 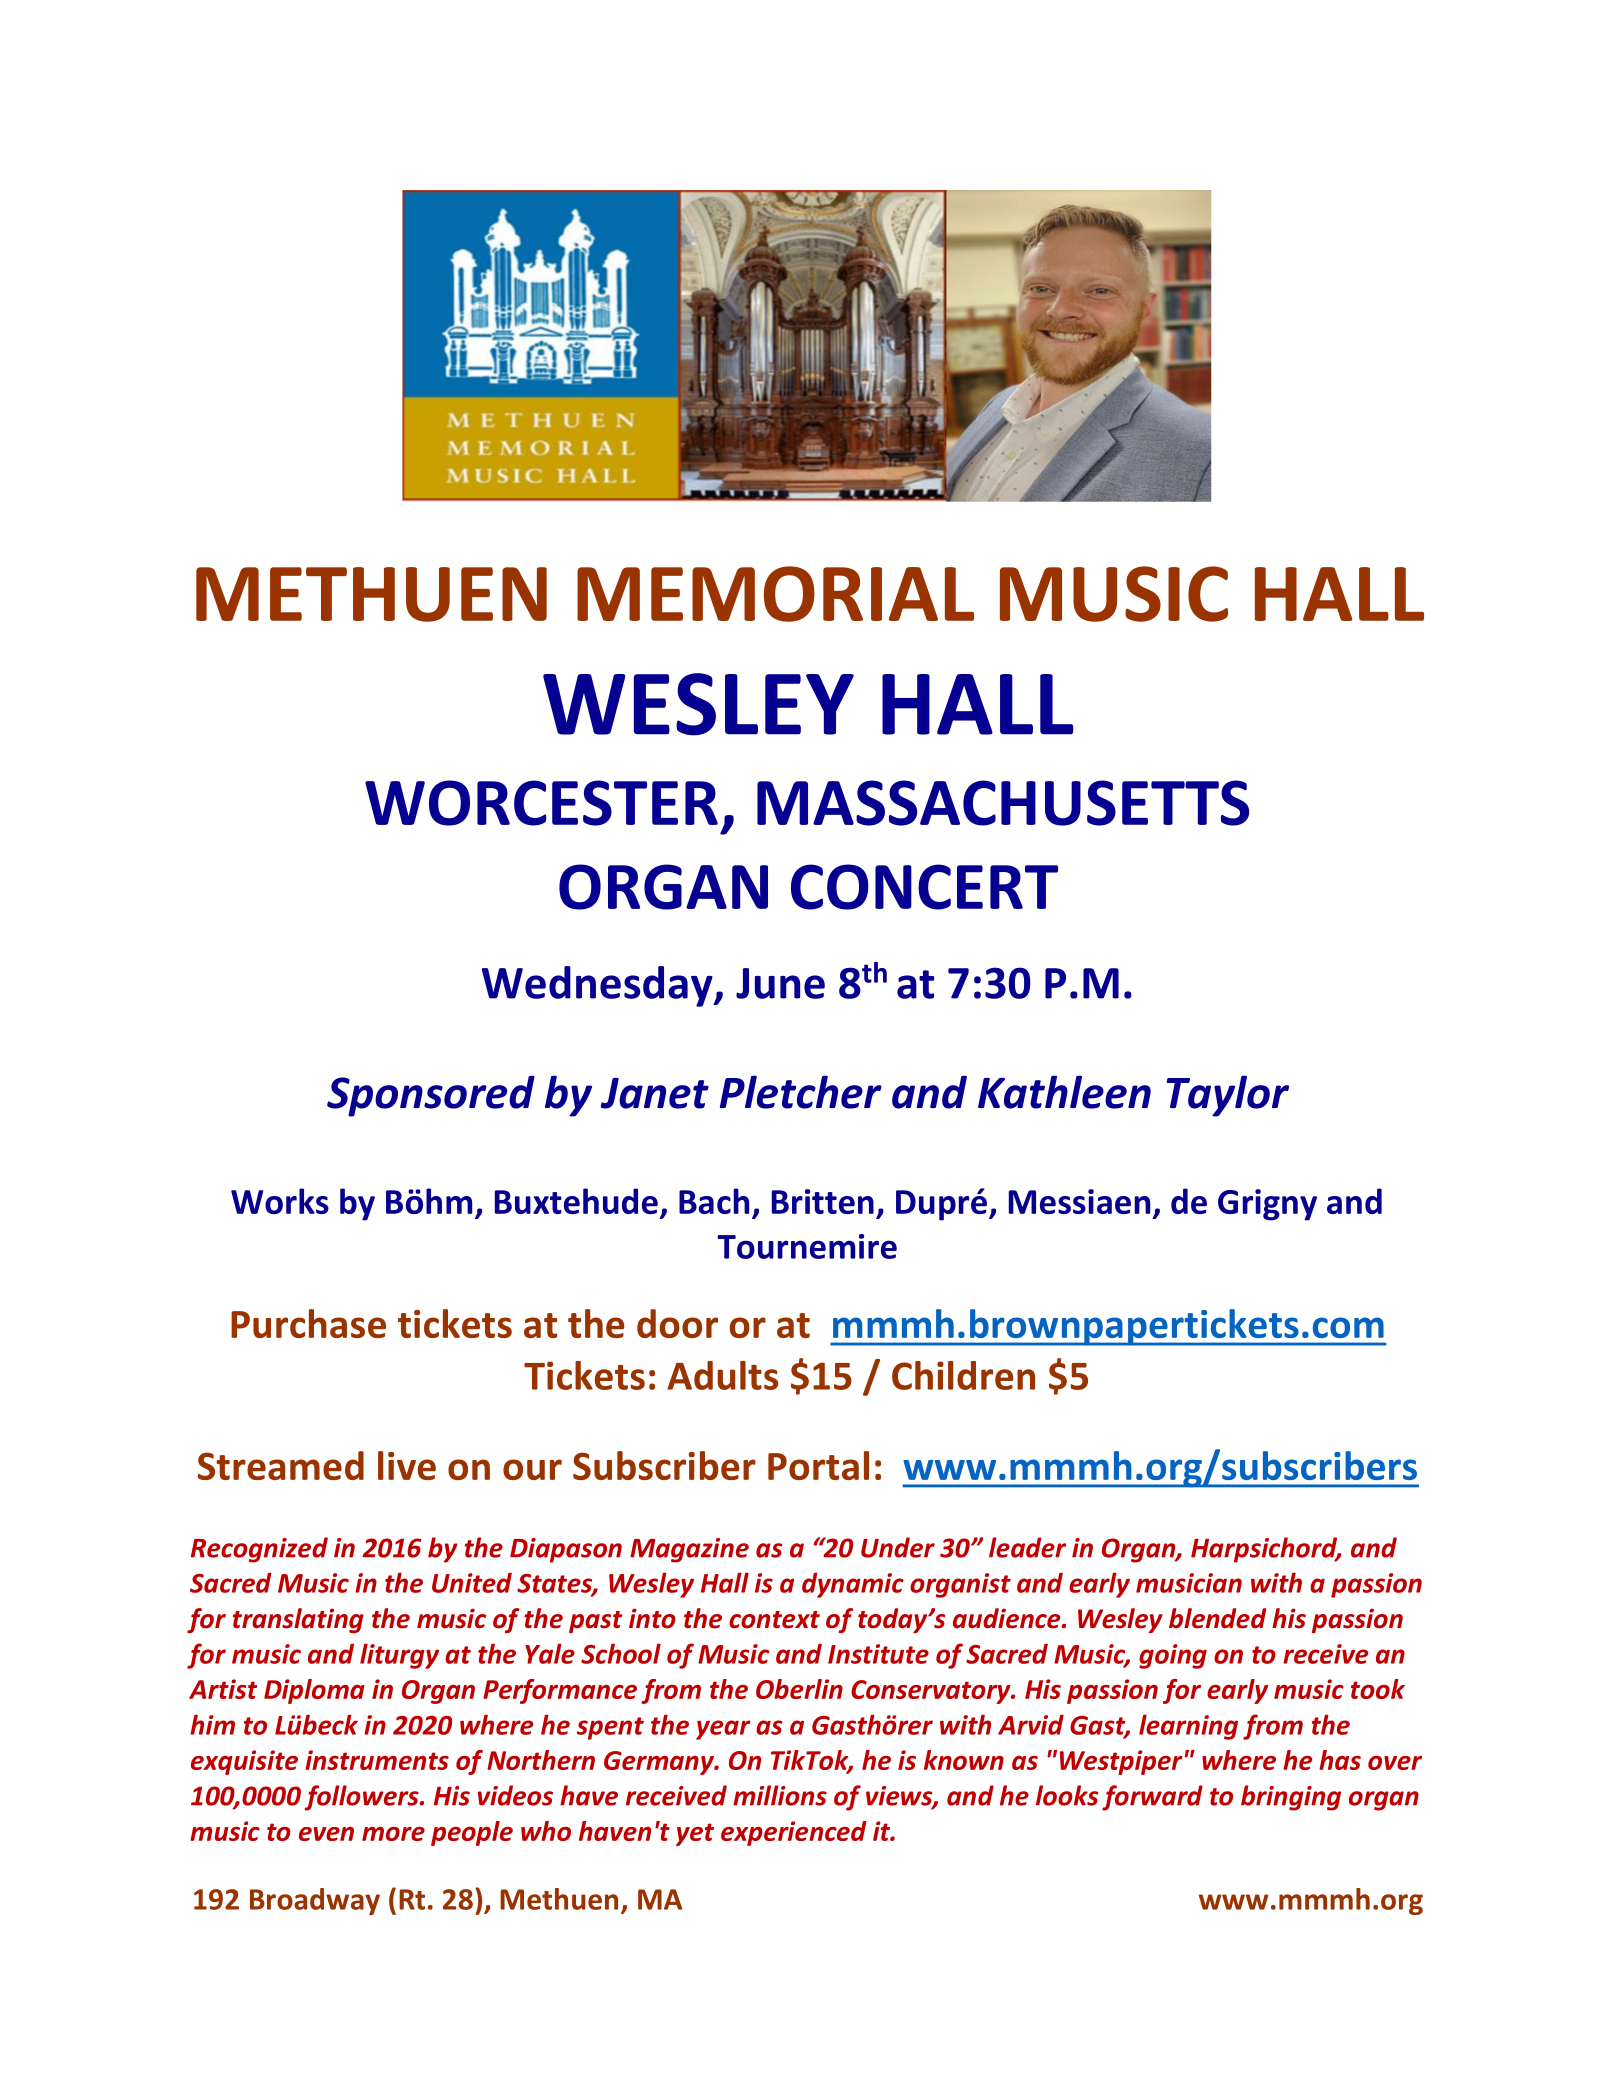 What do you see at coordinates (1003, 803) in the screenshot?
I see `MASSACHUSETTS` at bounding box center [1003, 803].
